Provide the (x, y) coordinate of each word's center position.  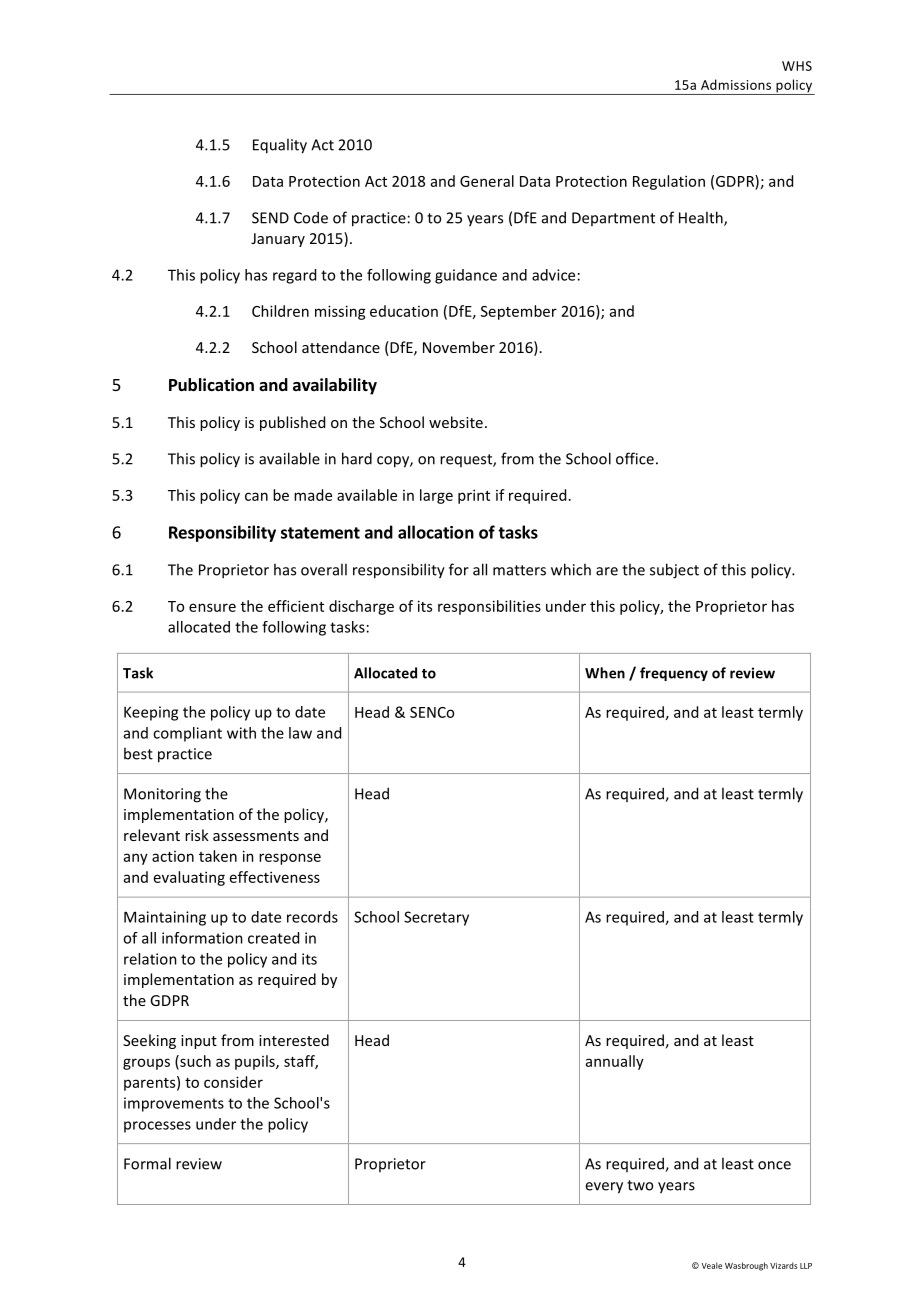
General (487, 181)
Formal (147, 1163)
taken (218, 856)
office (635, 458)
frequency (674, 674)
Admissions (736, 84)
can (256, 496)
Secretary (436, 918)
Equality (280, 146)
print (474, 496)
